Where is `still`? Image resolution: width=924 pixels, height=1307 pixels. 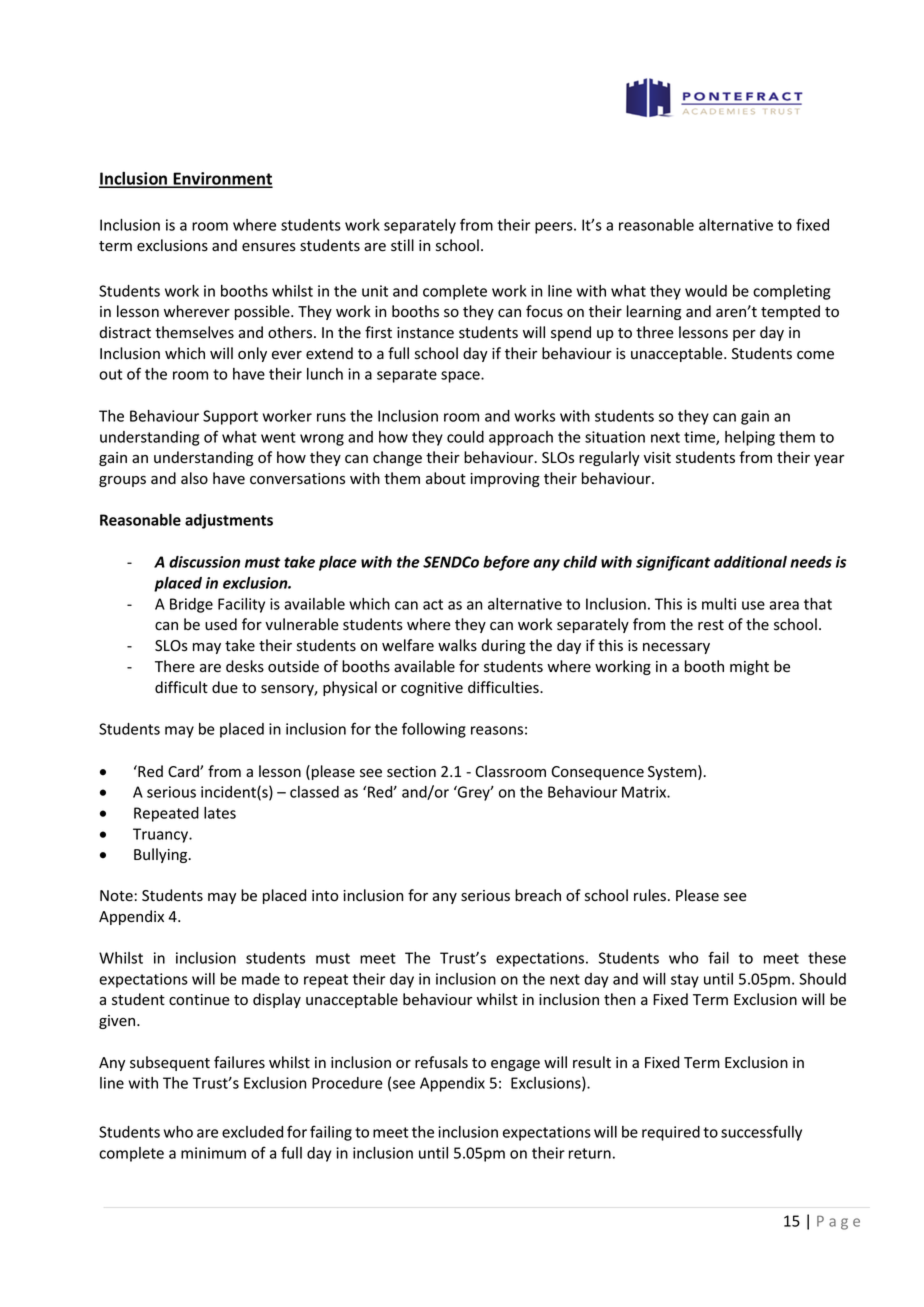 still is located at coordinates (402, 245).
